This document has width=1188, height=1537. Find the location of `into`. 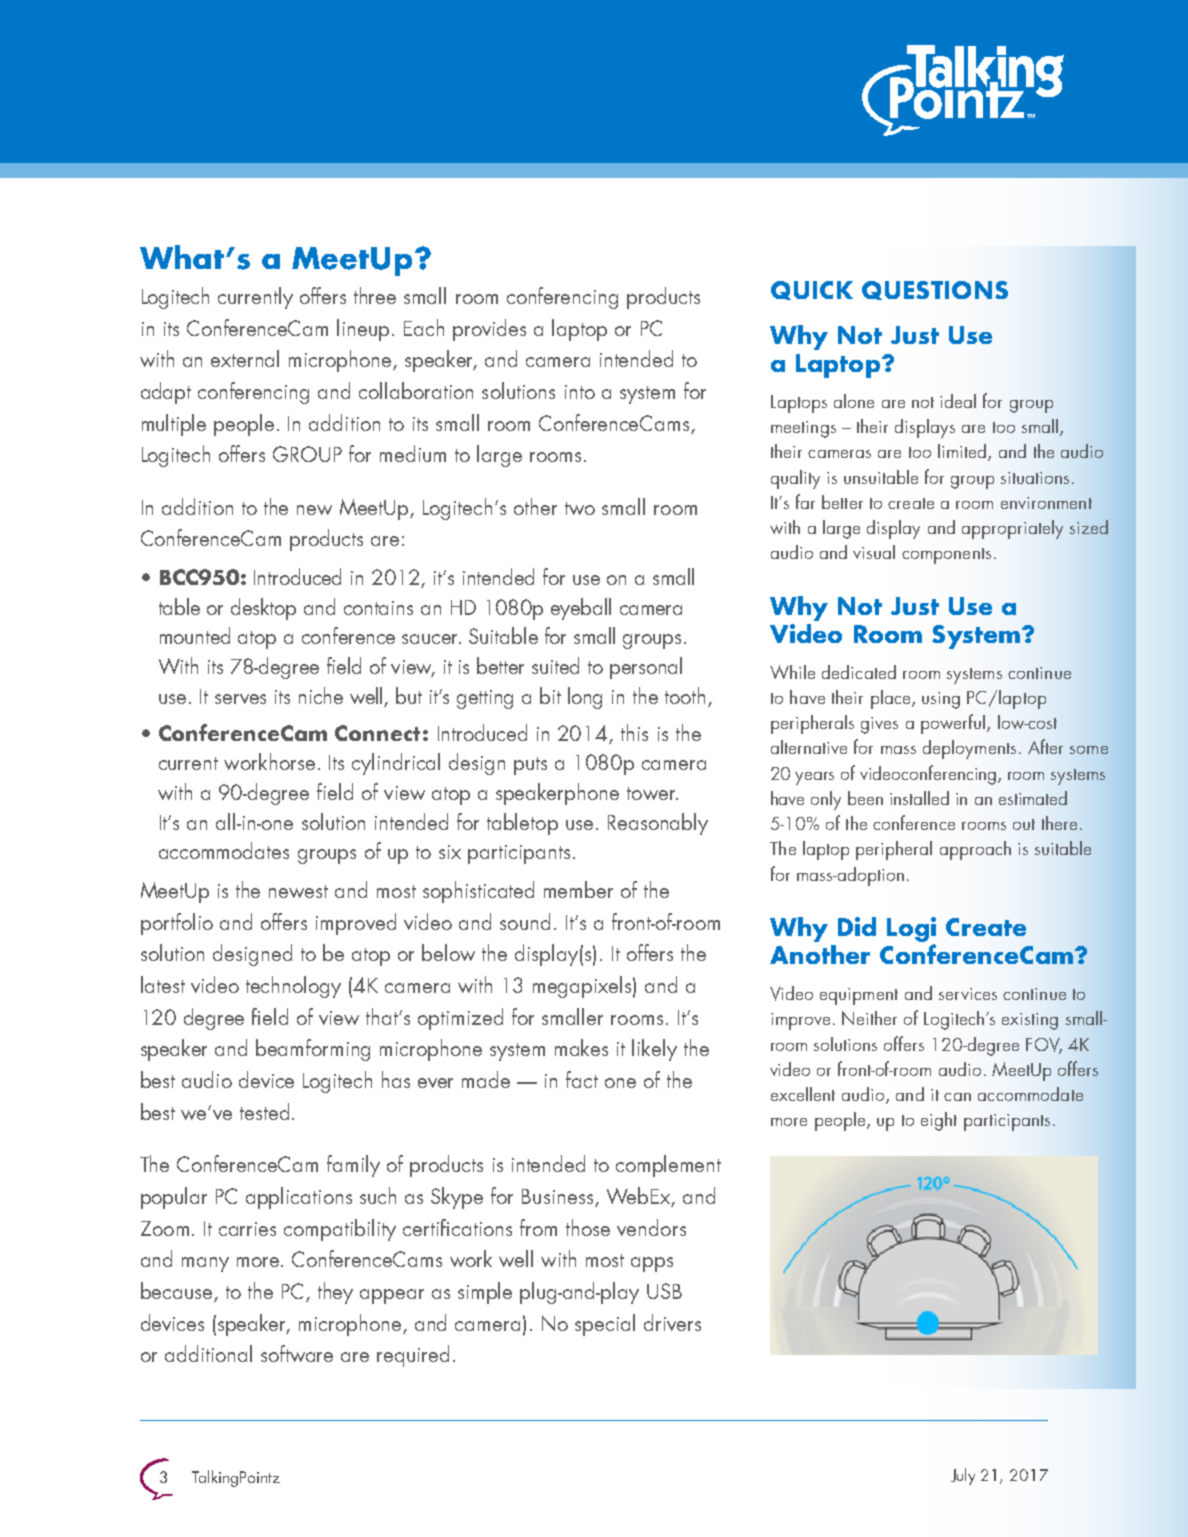

into is located at coordinates (580, 392).
